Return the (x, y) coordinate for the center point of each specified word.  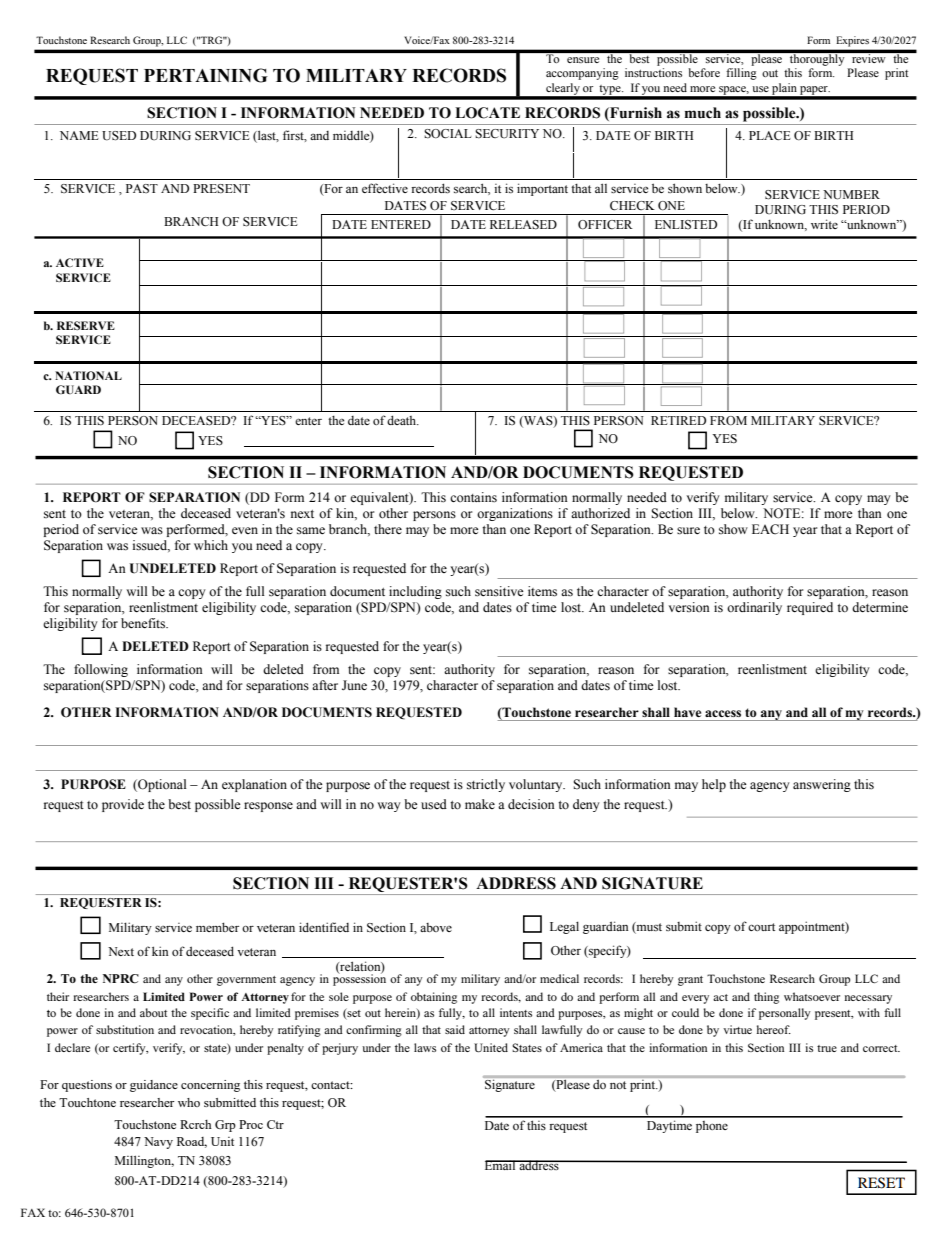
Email (501, 1165)
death (403, 420)
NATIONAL (88, 375)
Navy (158, 1143)
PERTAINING (206, 75)
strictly (486, 785)
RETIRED (678, 420)
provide (123, 805)
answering (822, 785)
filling (741, 74)
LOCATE (487, 113)
